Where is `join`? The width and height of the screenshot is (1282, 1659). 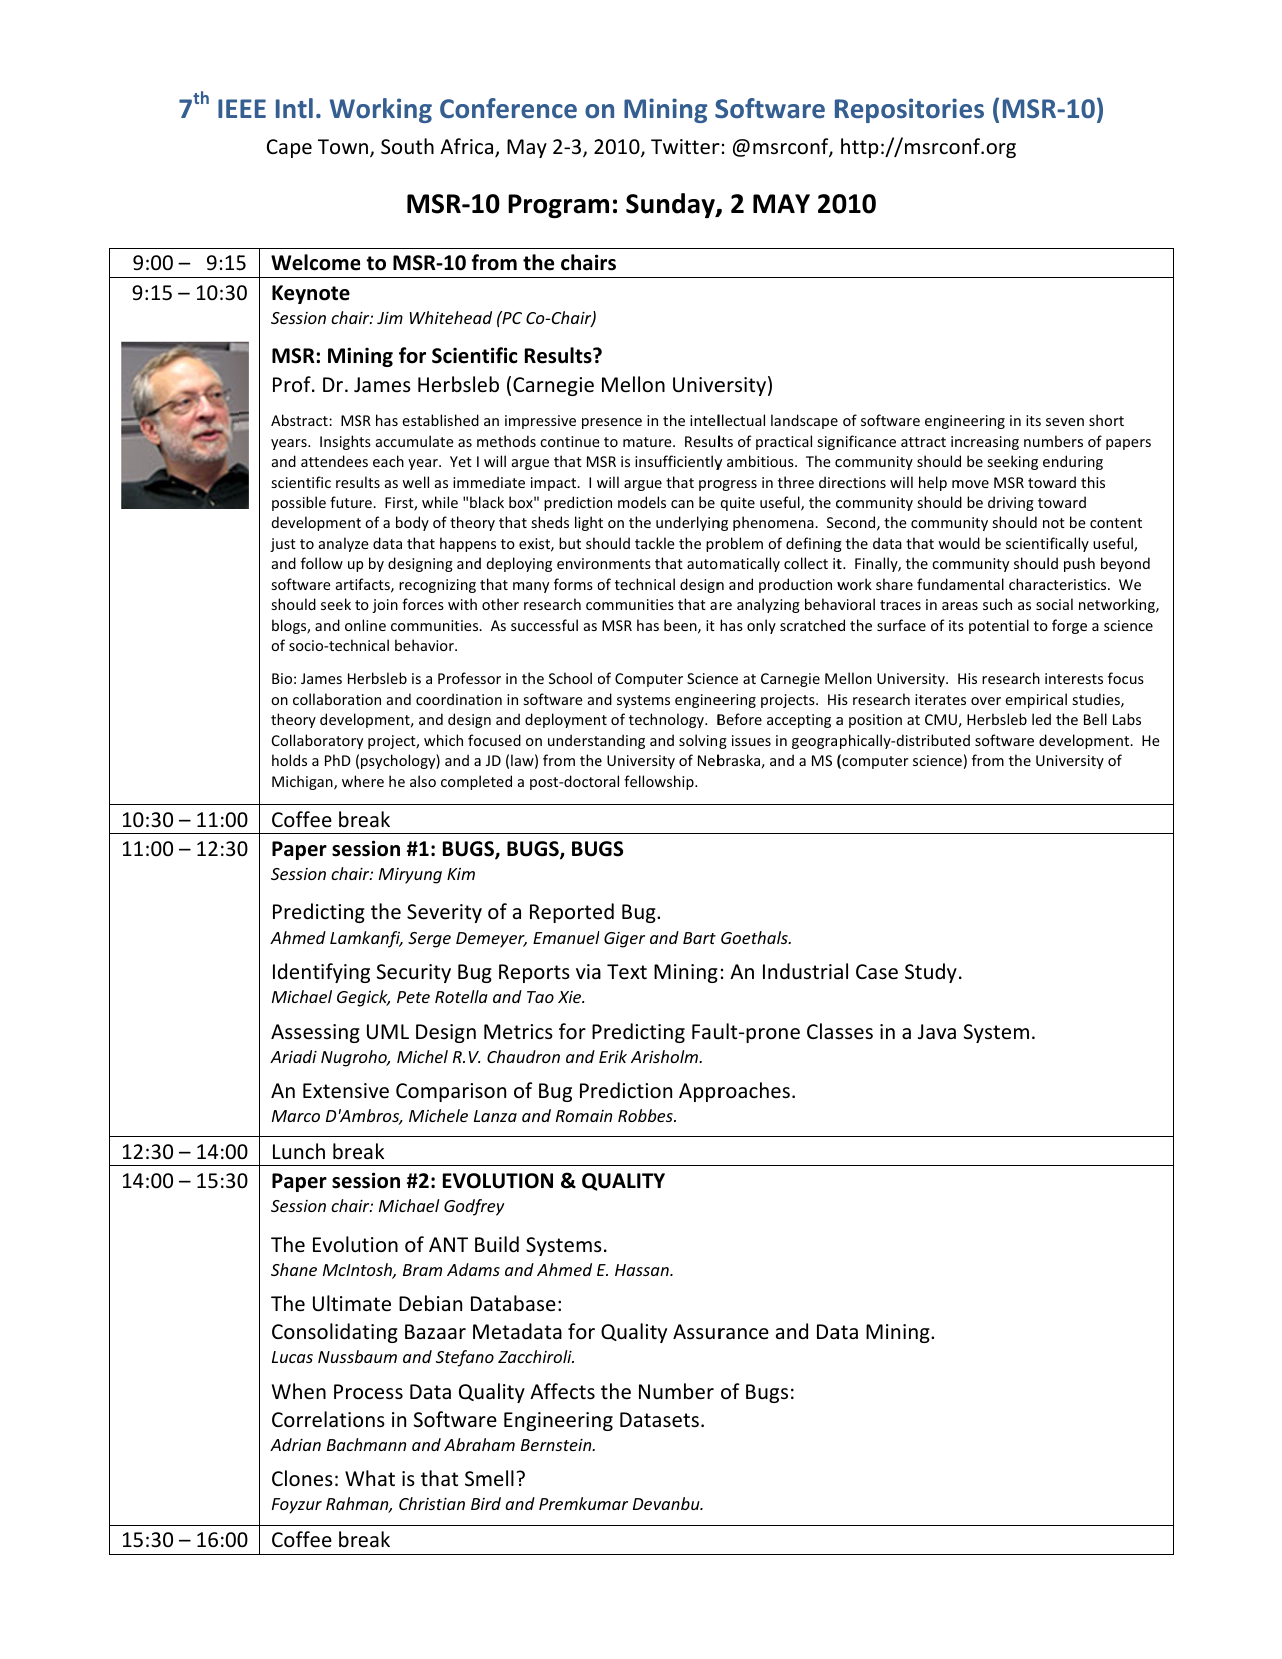
join is located at coordinates (385, 606).
